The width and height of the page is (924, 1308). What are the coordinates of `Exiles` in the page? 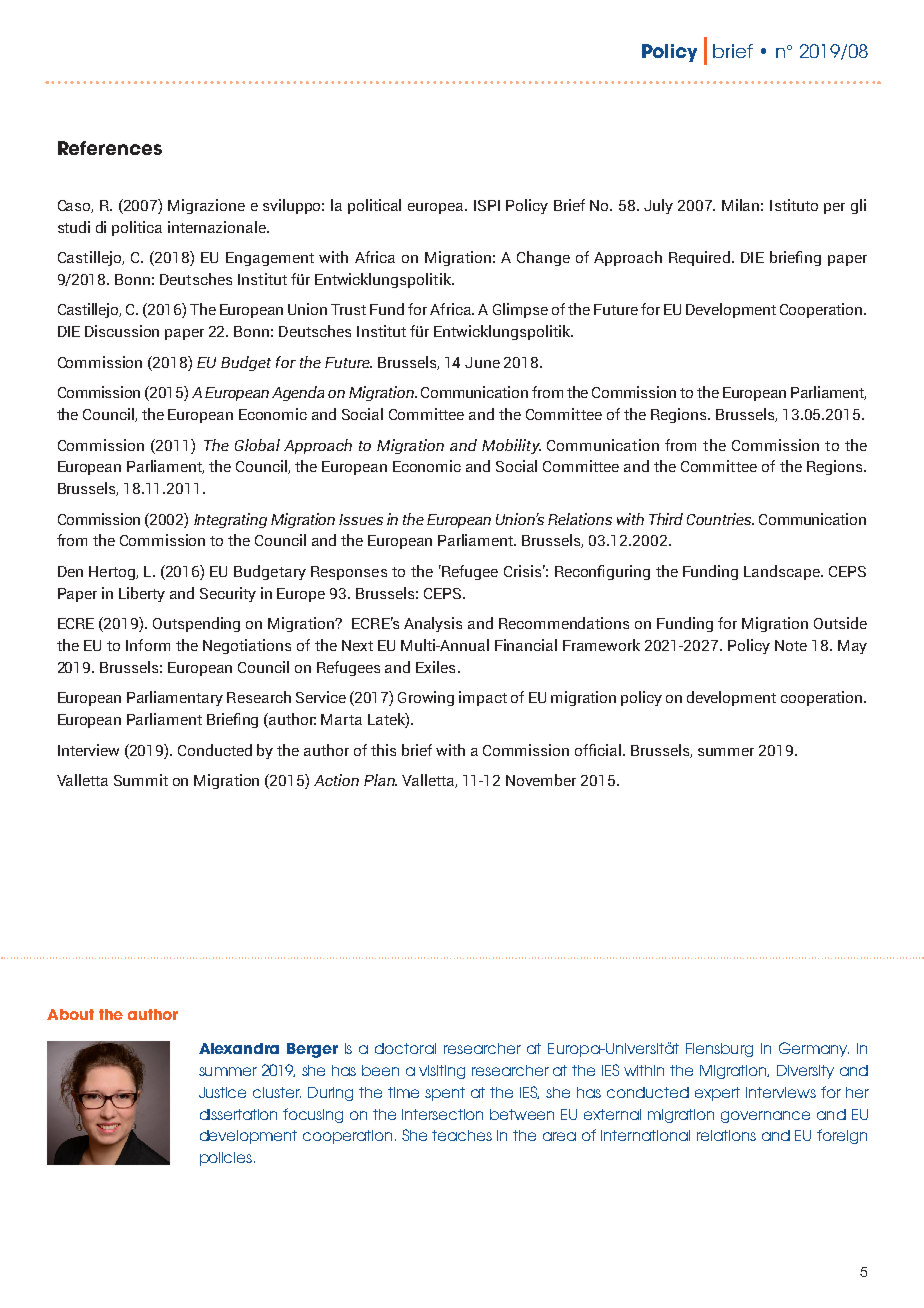 It's located at (435, 667).
